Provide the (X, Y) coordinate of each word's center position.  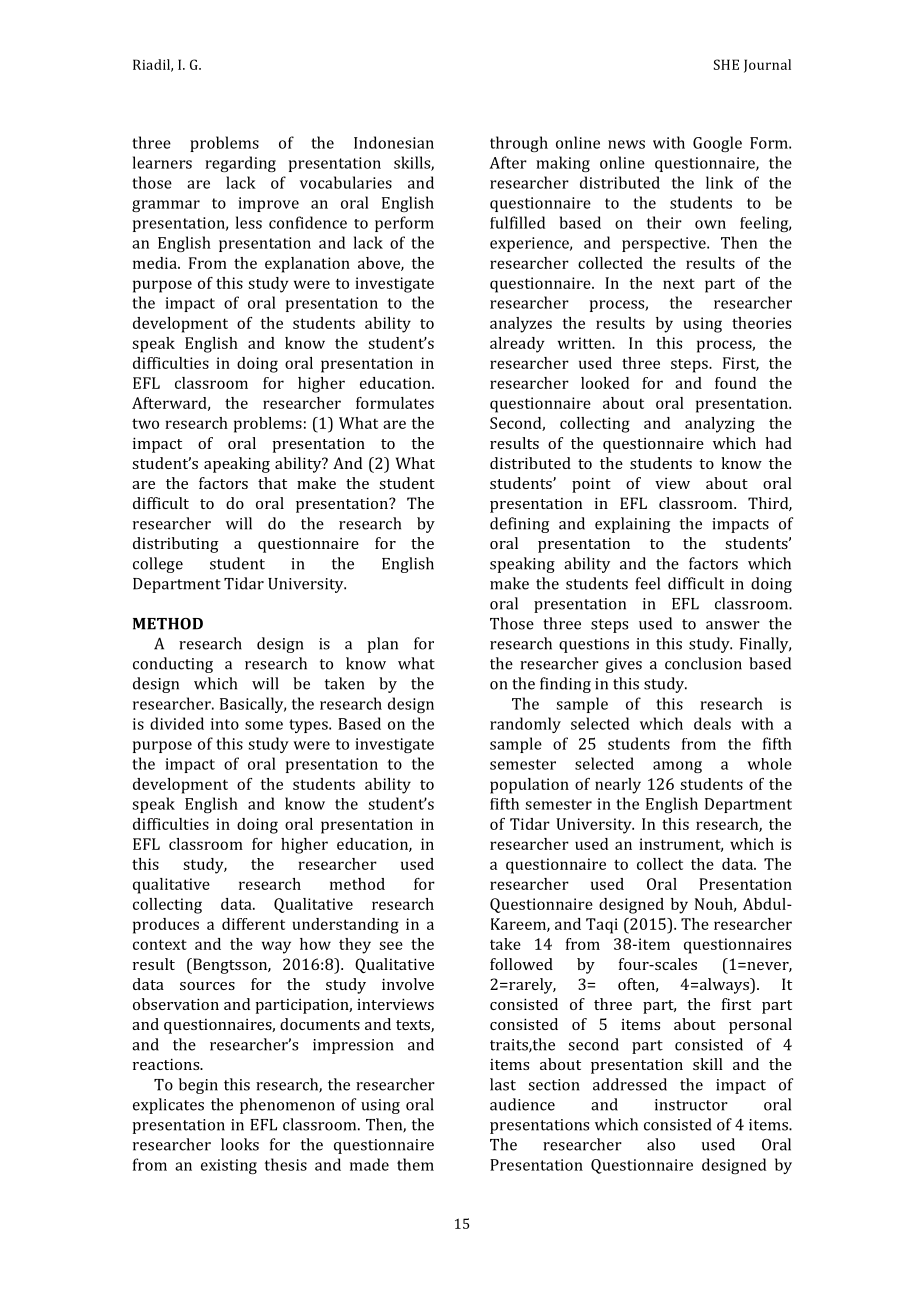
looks (240, 1144)
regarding (240, 164)
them (415, 1164)
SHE (726, 64)
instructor (691, 1105)
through (519, 144)
